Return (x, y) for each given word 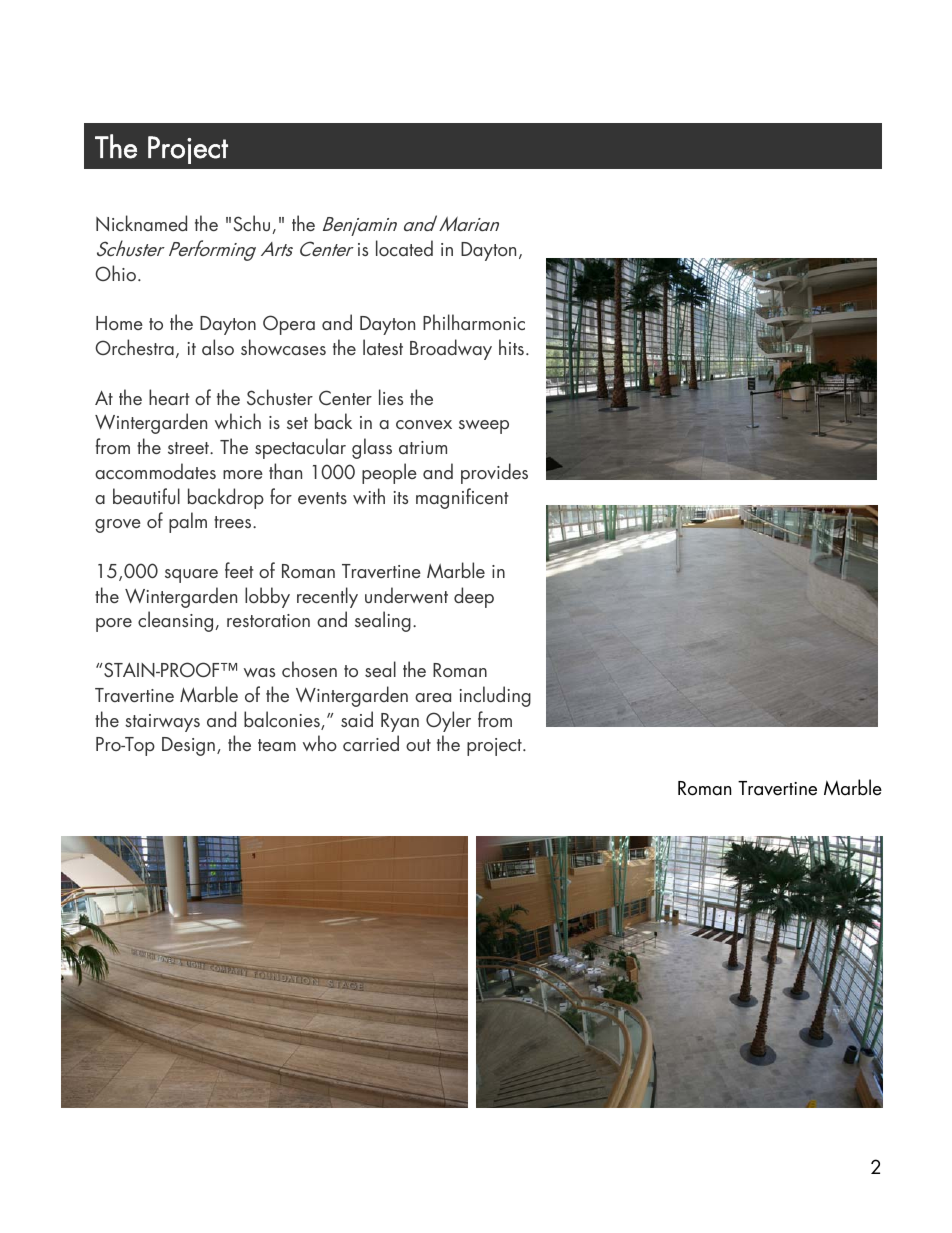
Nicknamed (141, 223)
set (297, 423)
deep (474, 597)
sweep (484, 427)
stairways (162, 723)
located (404, 248)
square (191, 576)
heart (169, 397)
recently (327, 597)
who (320, 743)
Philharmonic (474, 322)
